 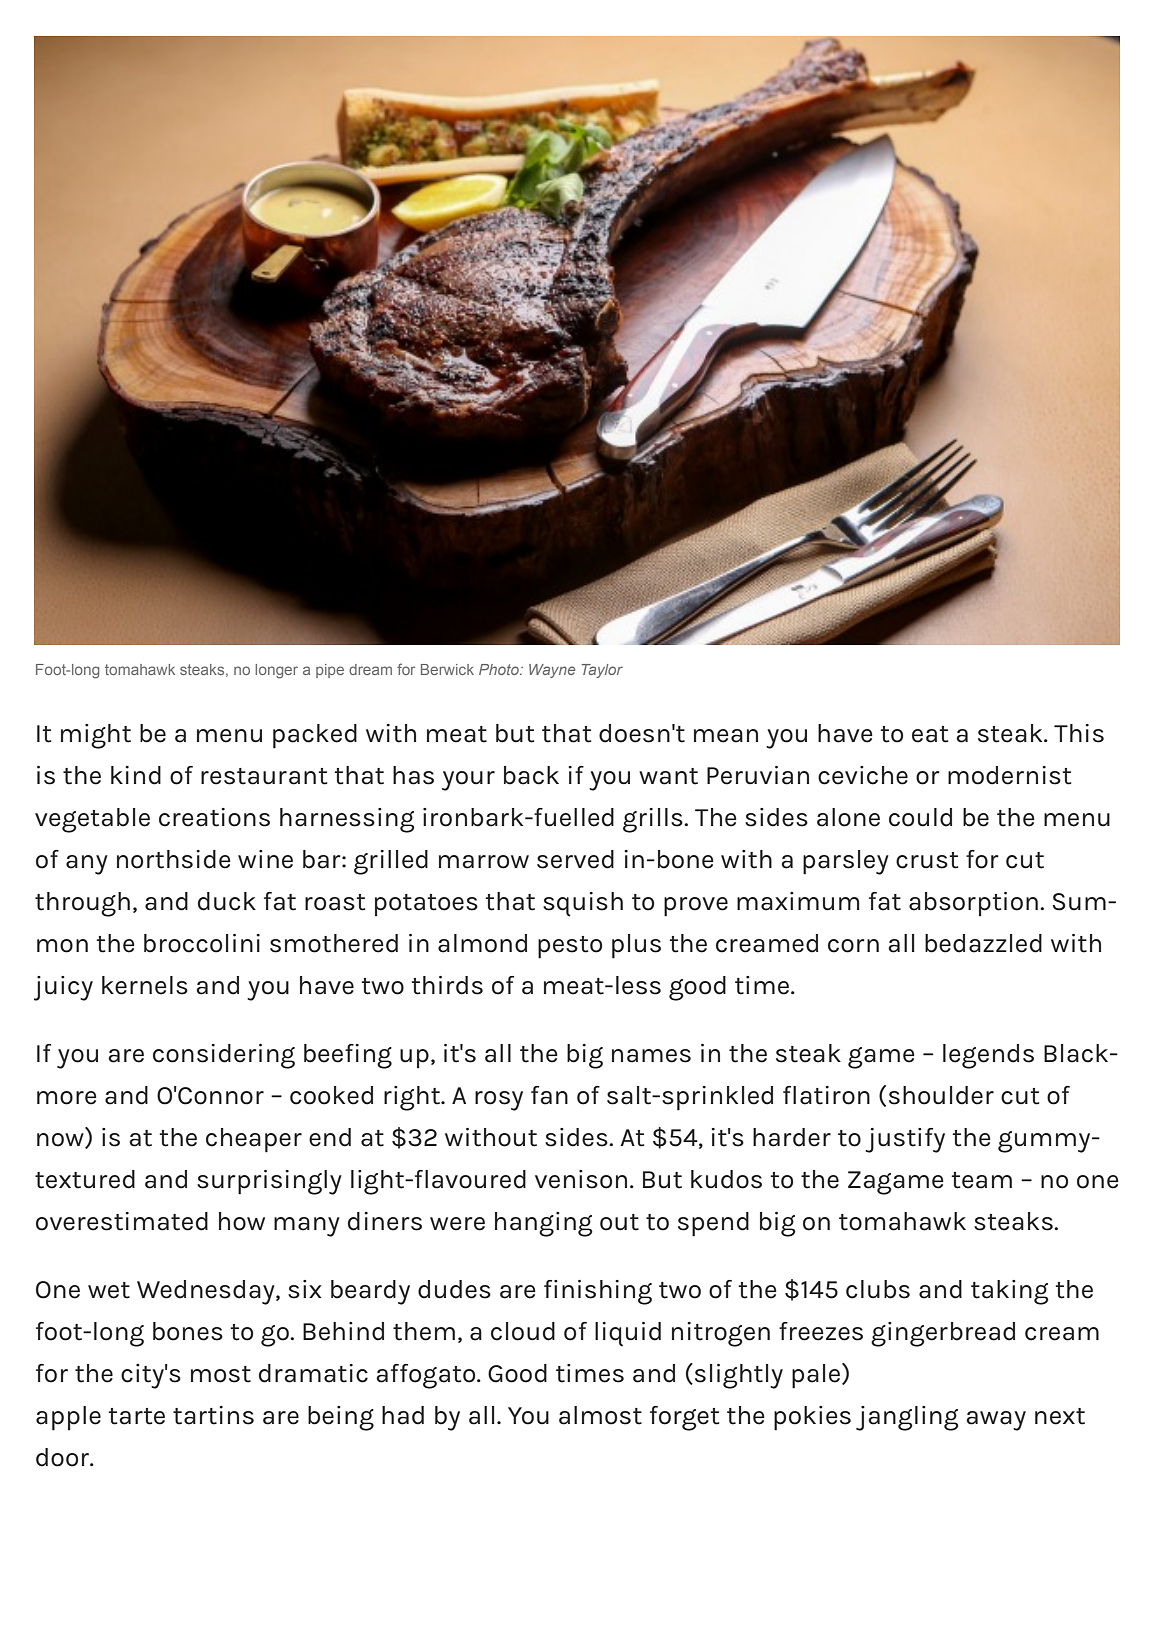 I want to click on forget, so click(x=684, y=1418).
